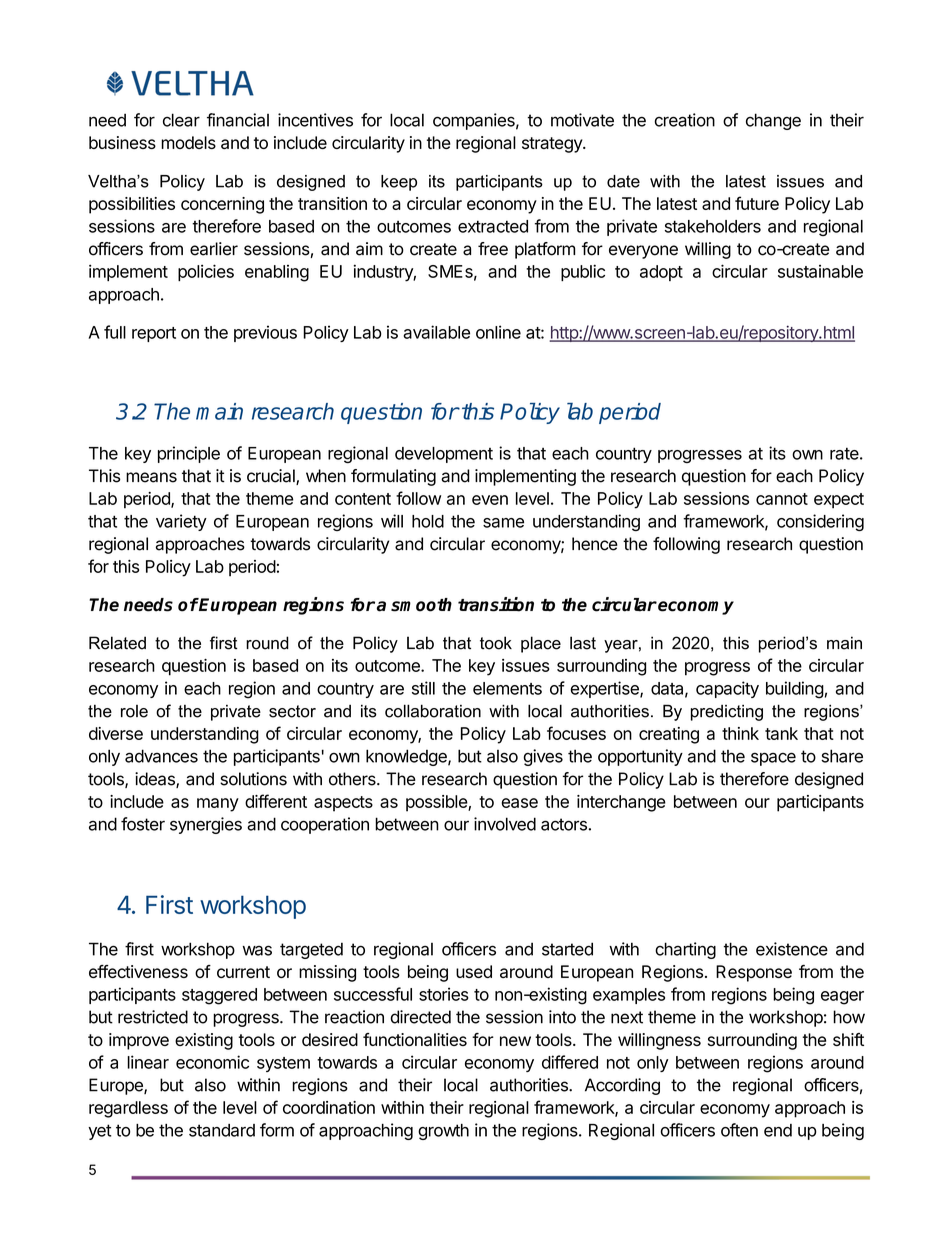 This screenshot has width=952, height=1233. I want to click on took, so click(496, 643).
